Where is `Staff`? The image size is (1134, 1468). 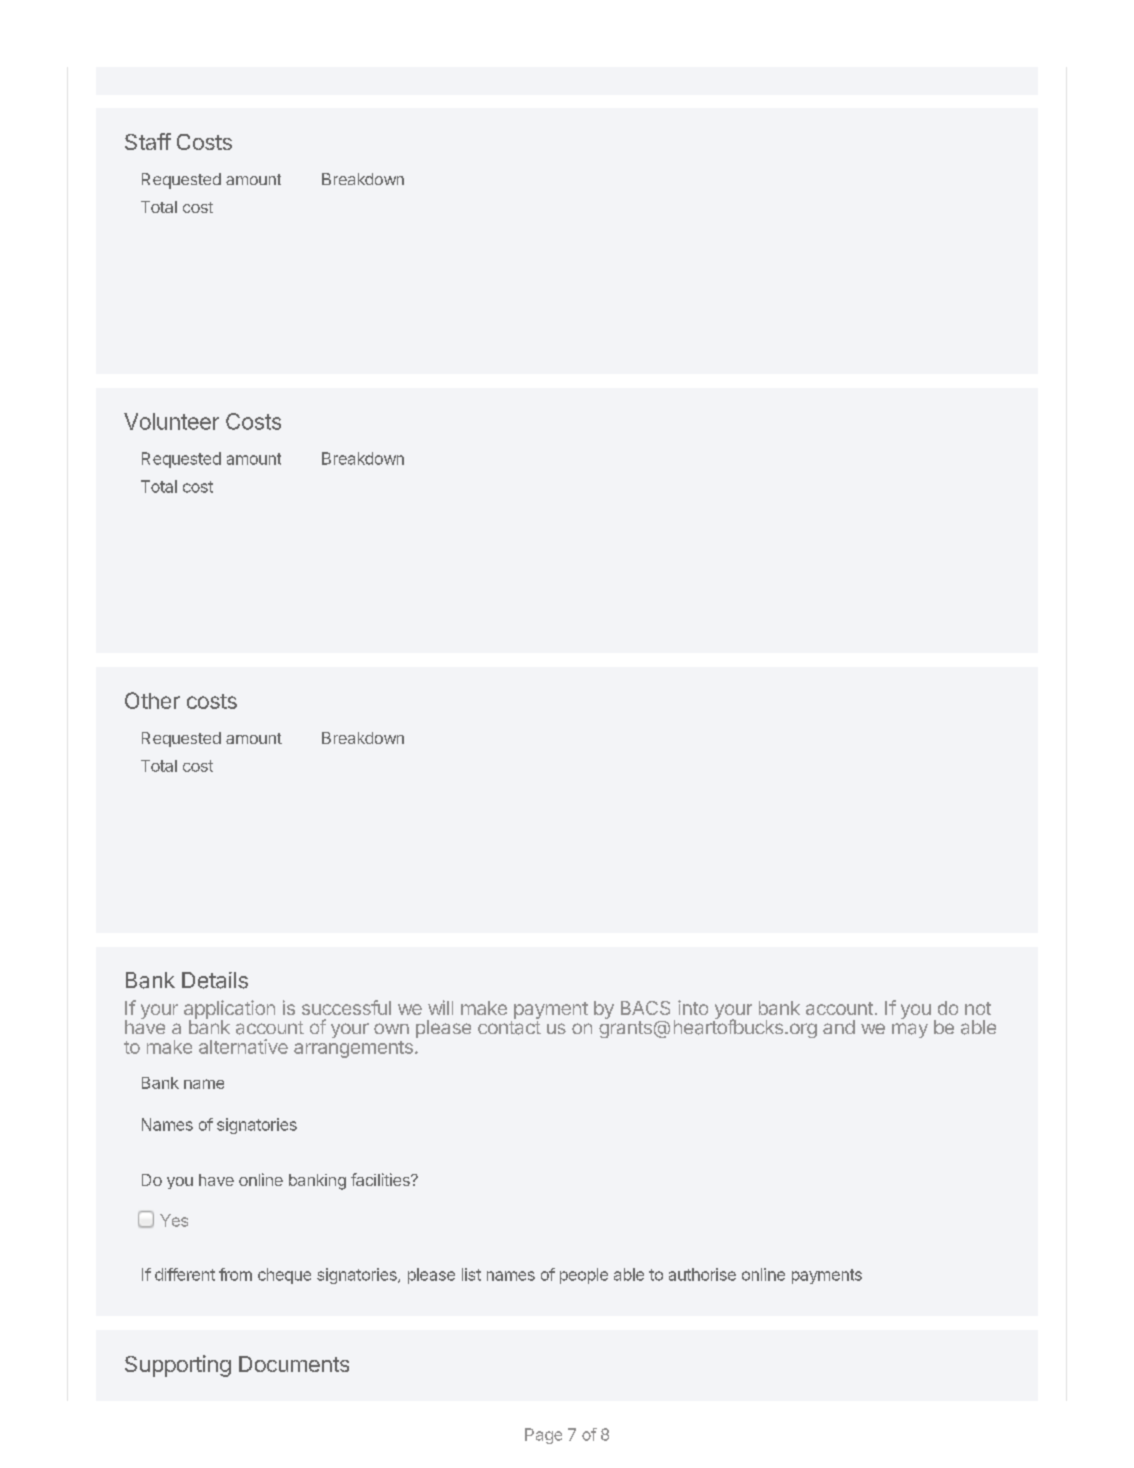 Staff is located at coordinates (148, 141).
